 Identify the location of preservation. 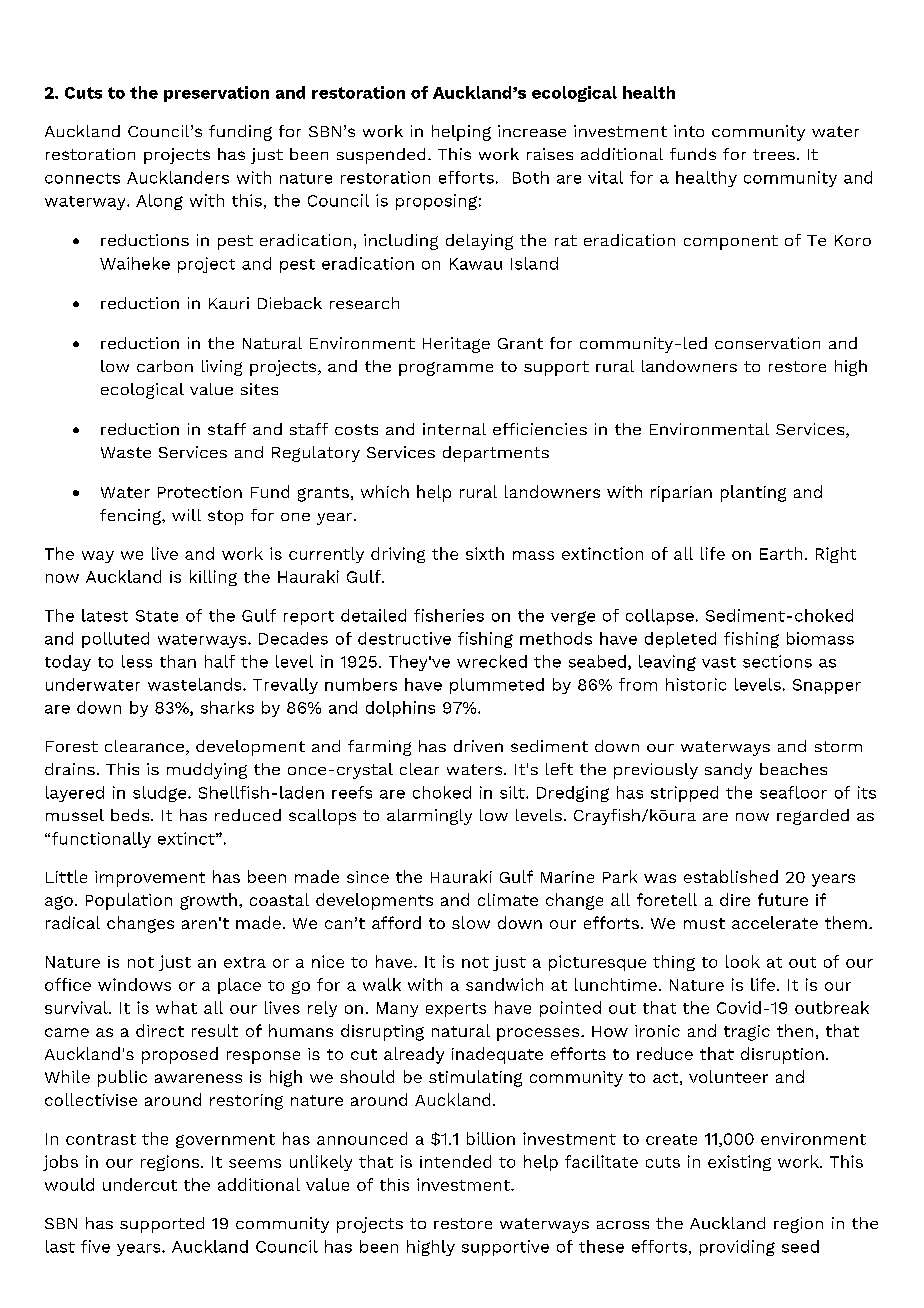
(216, 94).
